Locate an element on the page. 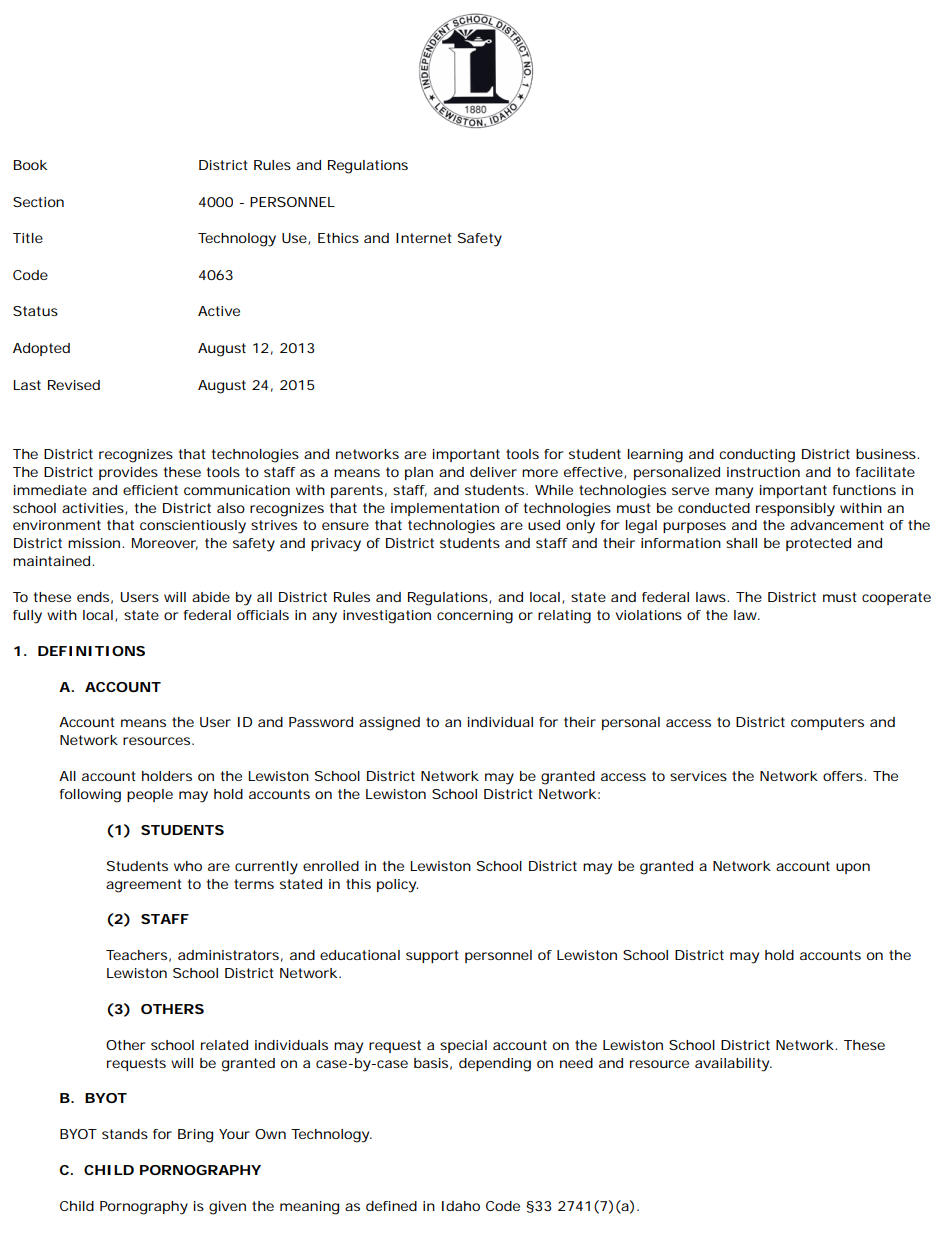 The width and height of the document is (952, 1233). Book is located at coordinates (30, 165).
